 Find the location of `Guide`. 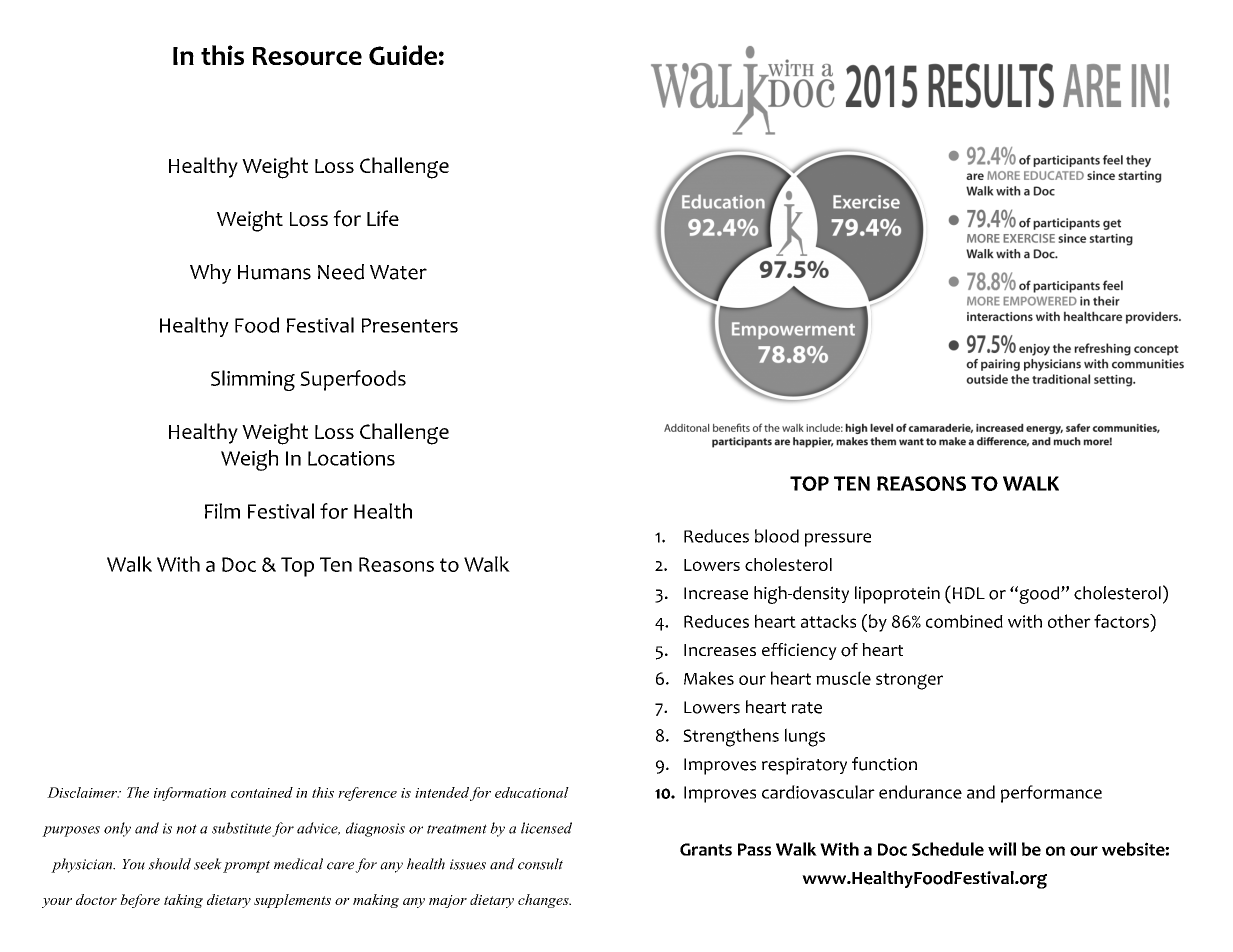

Guide is located at coordinates (403, 55).
